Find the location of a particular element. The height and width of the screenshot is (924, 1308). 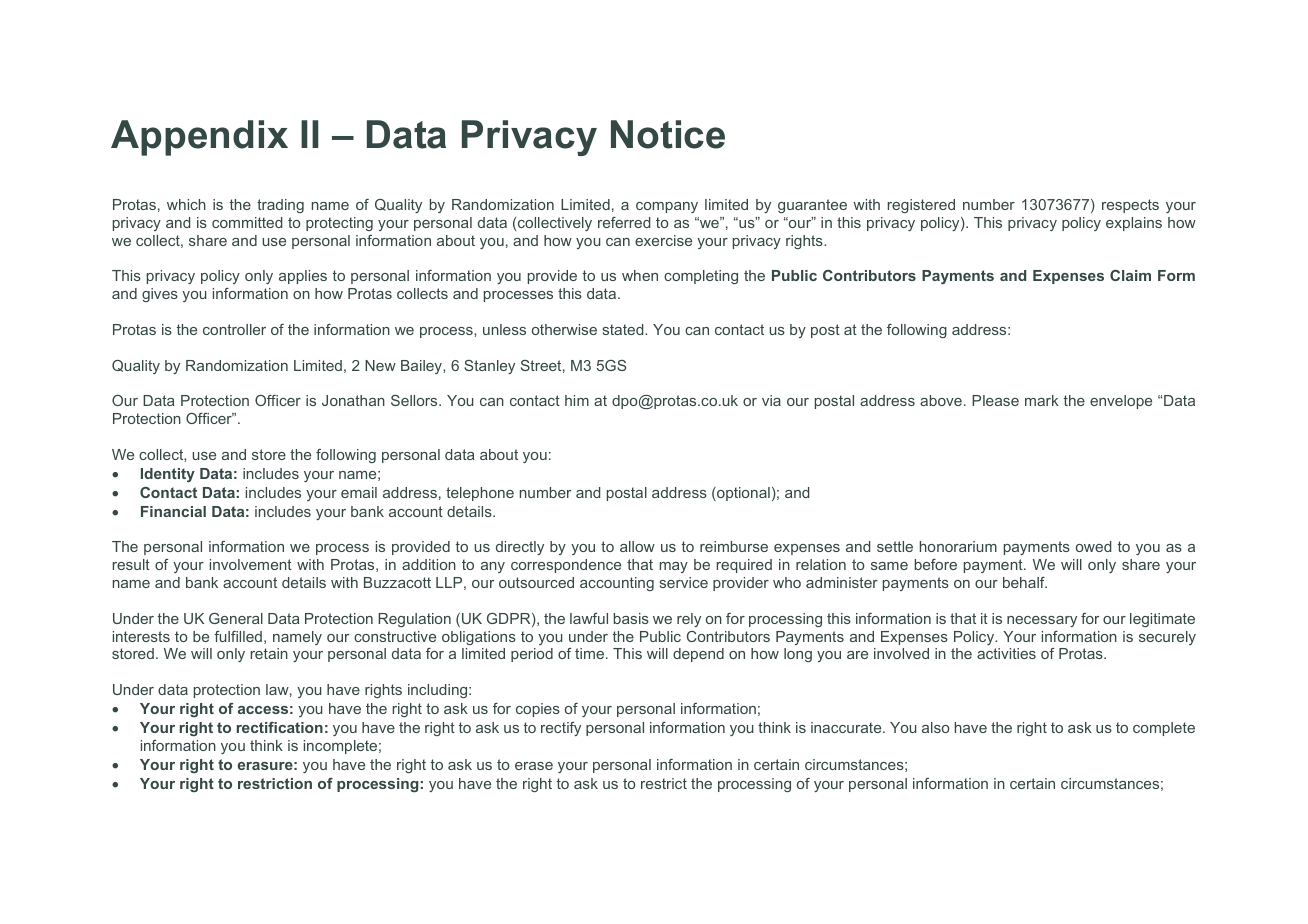

fulfilled is located at coordinates (238, 636).
